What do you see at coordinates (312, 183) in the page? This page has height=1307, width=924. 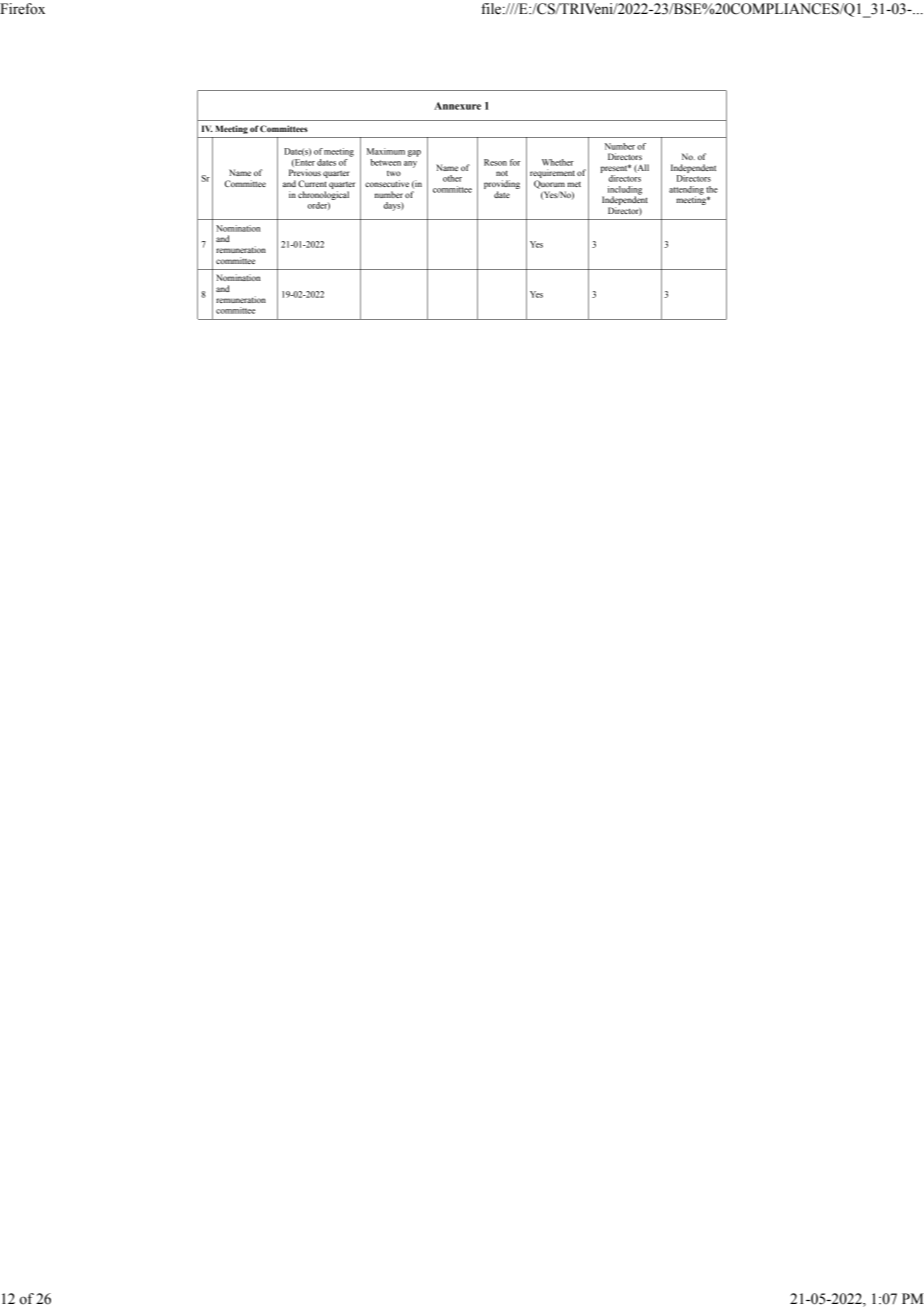 I see `Current` at bounding box center [312, 183].
